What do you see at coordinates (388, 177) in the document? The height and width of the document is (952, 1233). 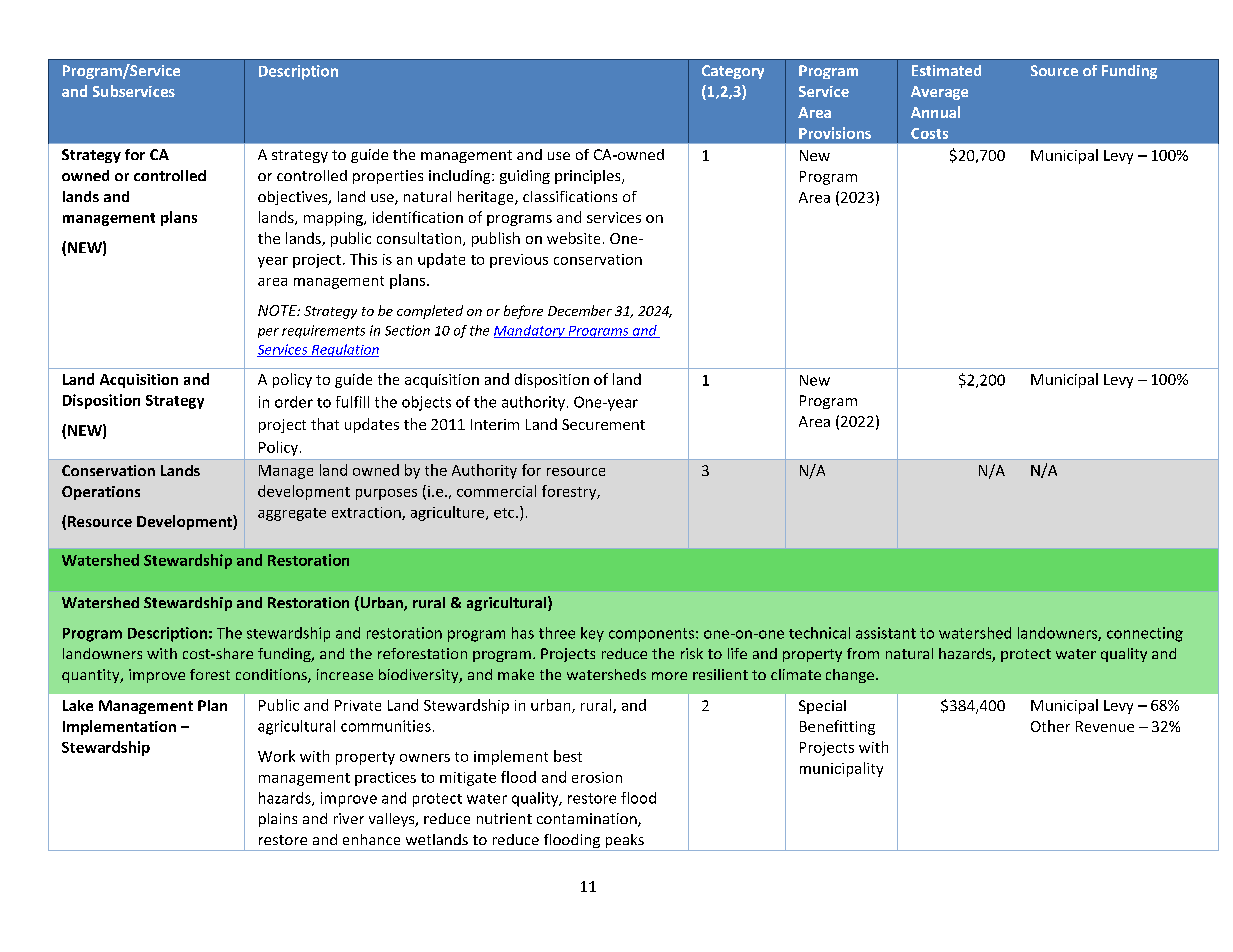 I see `properties` at bounding box center [388, 177].
